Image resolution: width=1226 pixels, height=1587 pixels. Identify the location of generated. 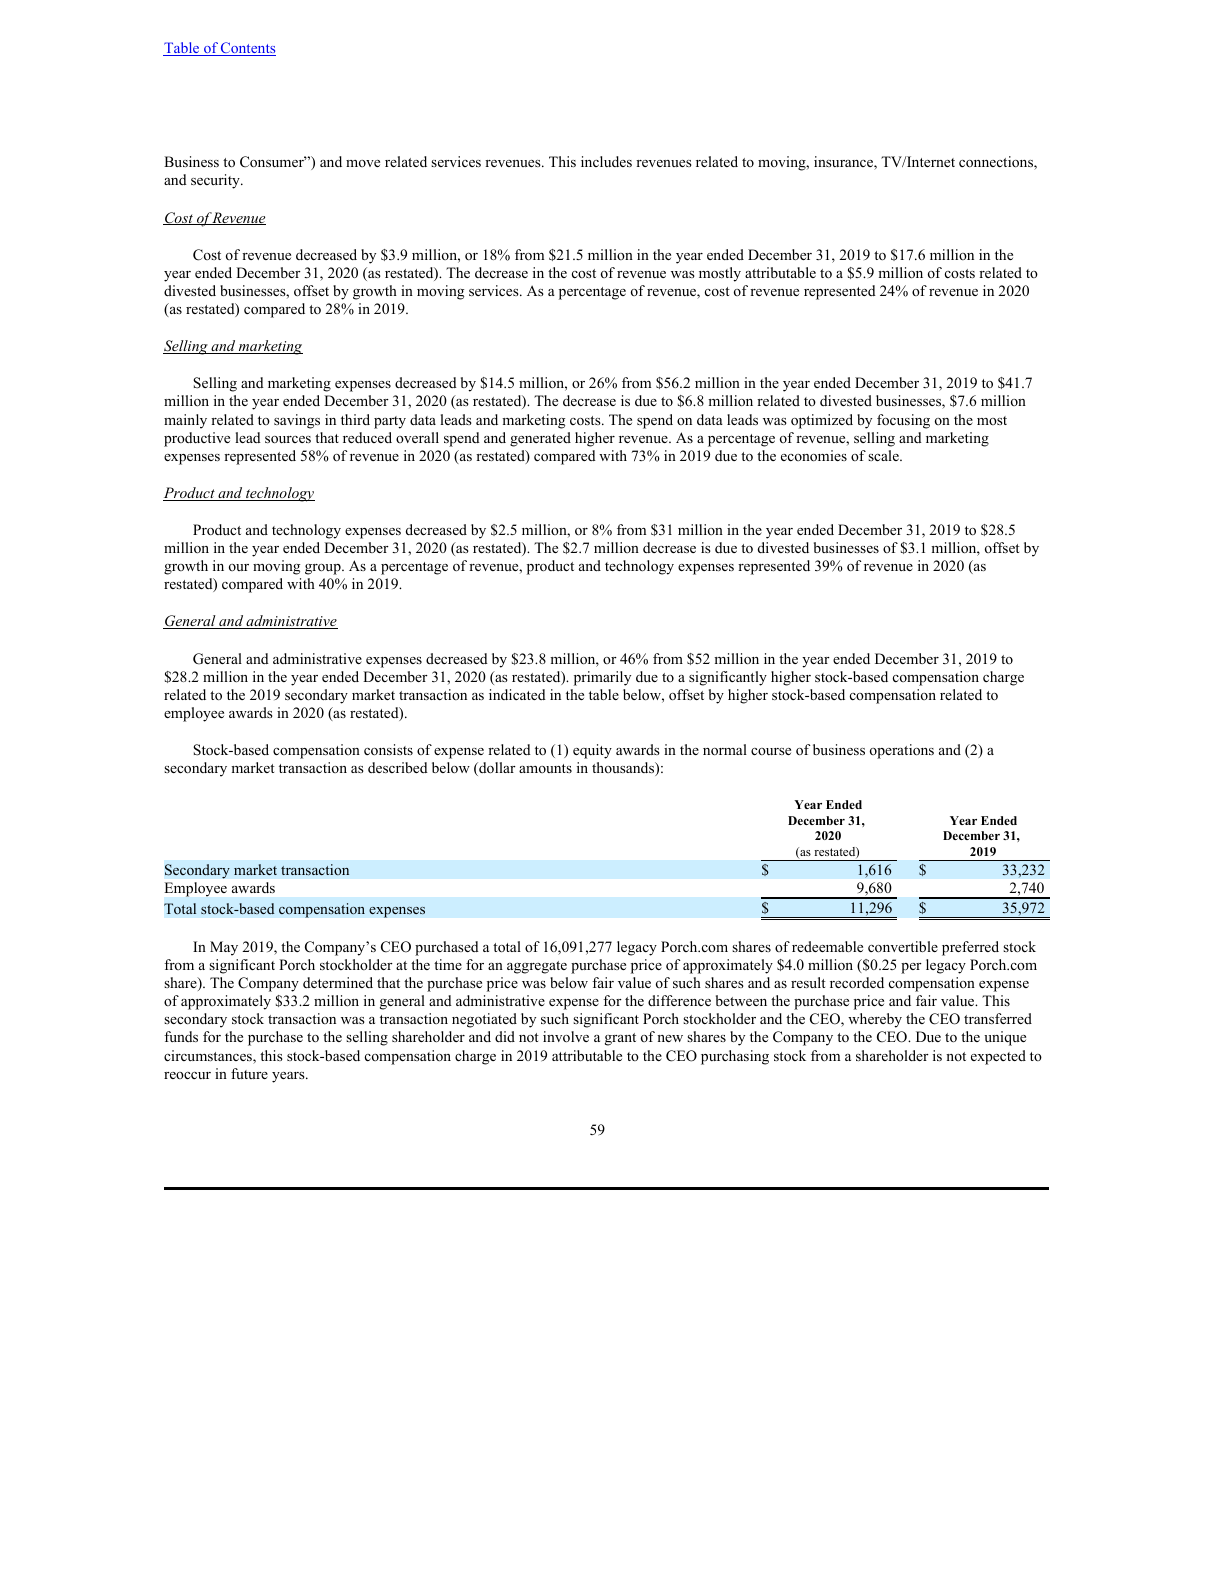
(540, 439).
